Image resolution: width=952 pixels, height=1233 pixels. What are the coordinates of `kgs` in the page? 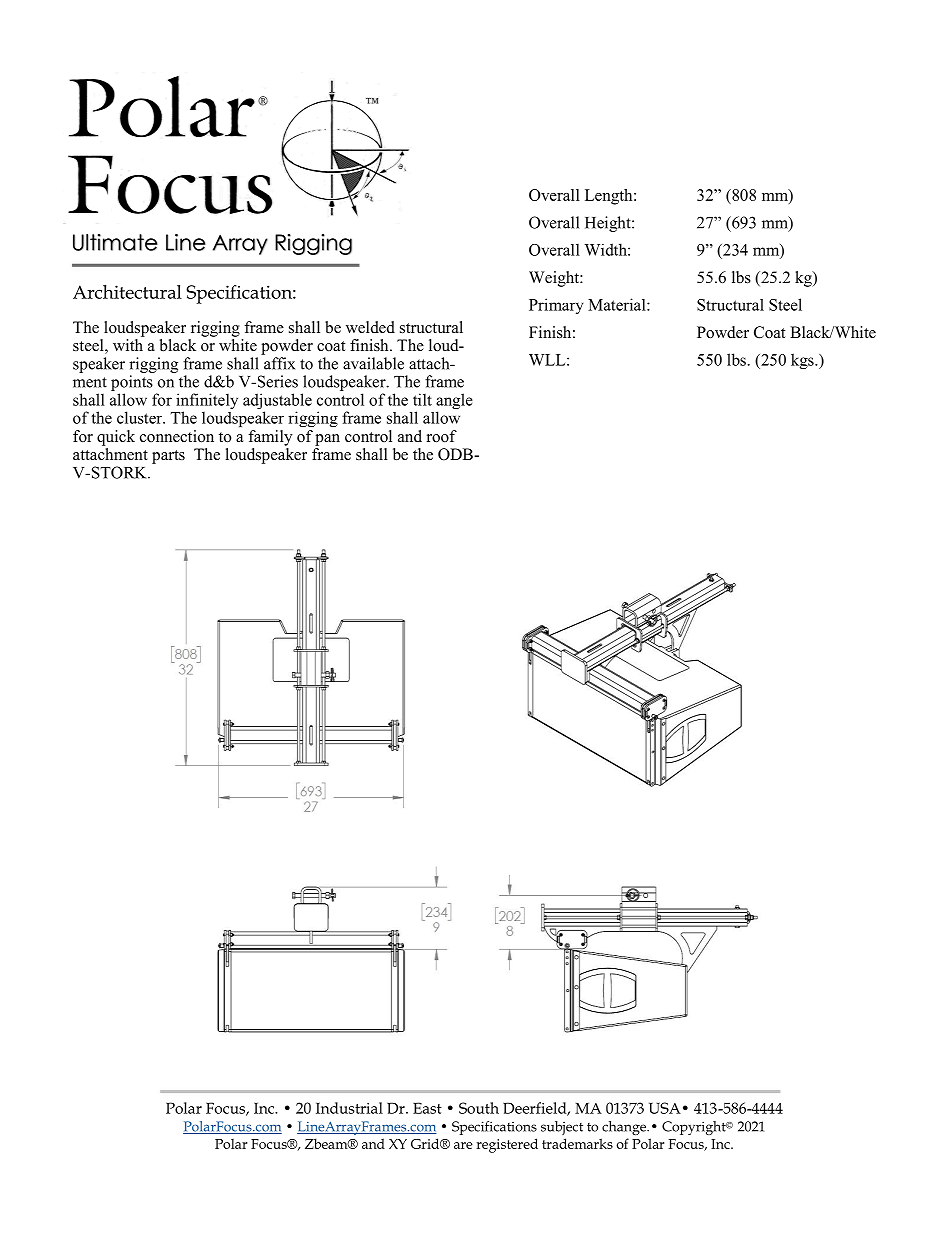 It's located at (803, 361).
